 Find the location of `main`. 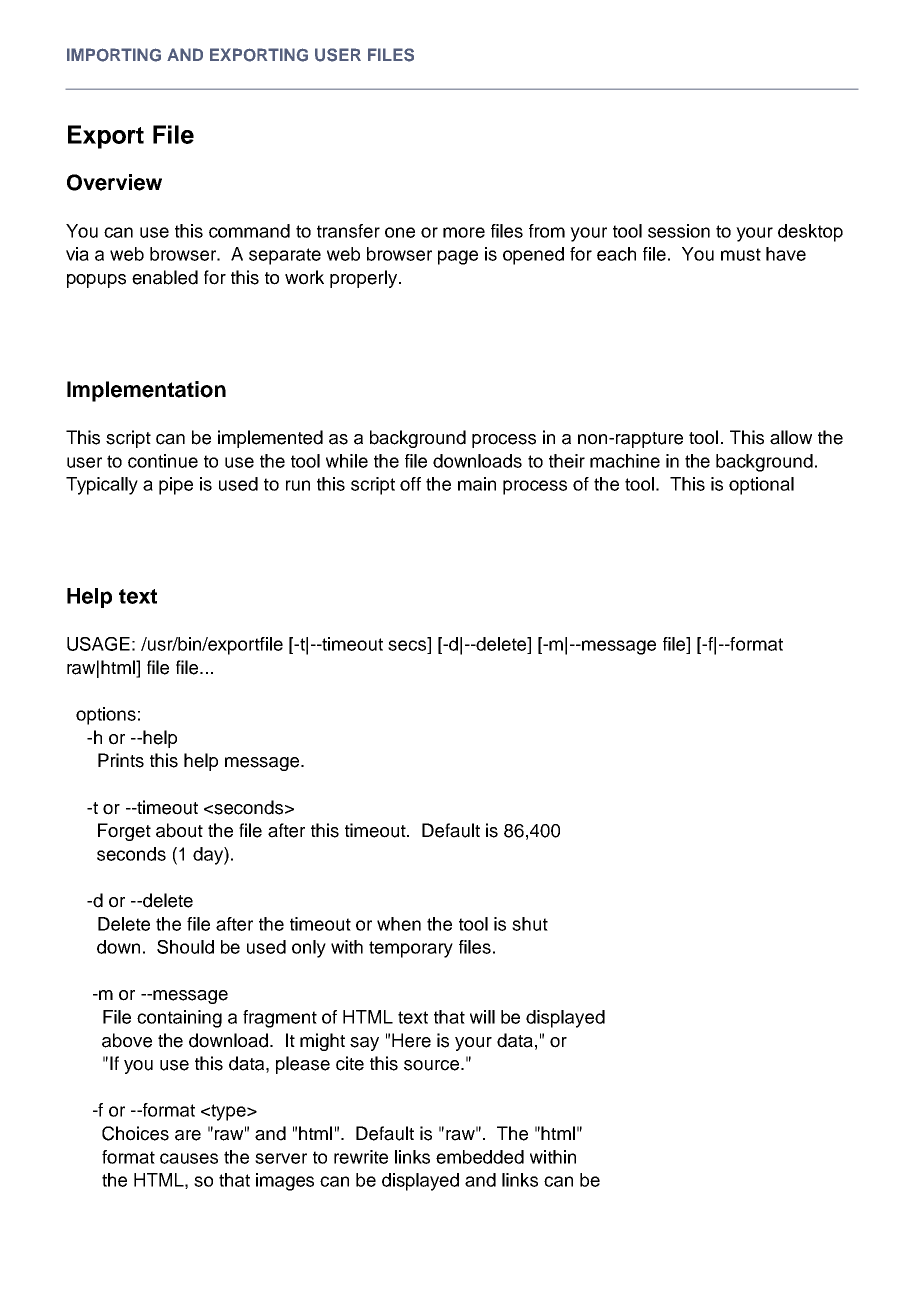

main is located at coordinates (477, 484).
